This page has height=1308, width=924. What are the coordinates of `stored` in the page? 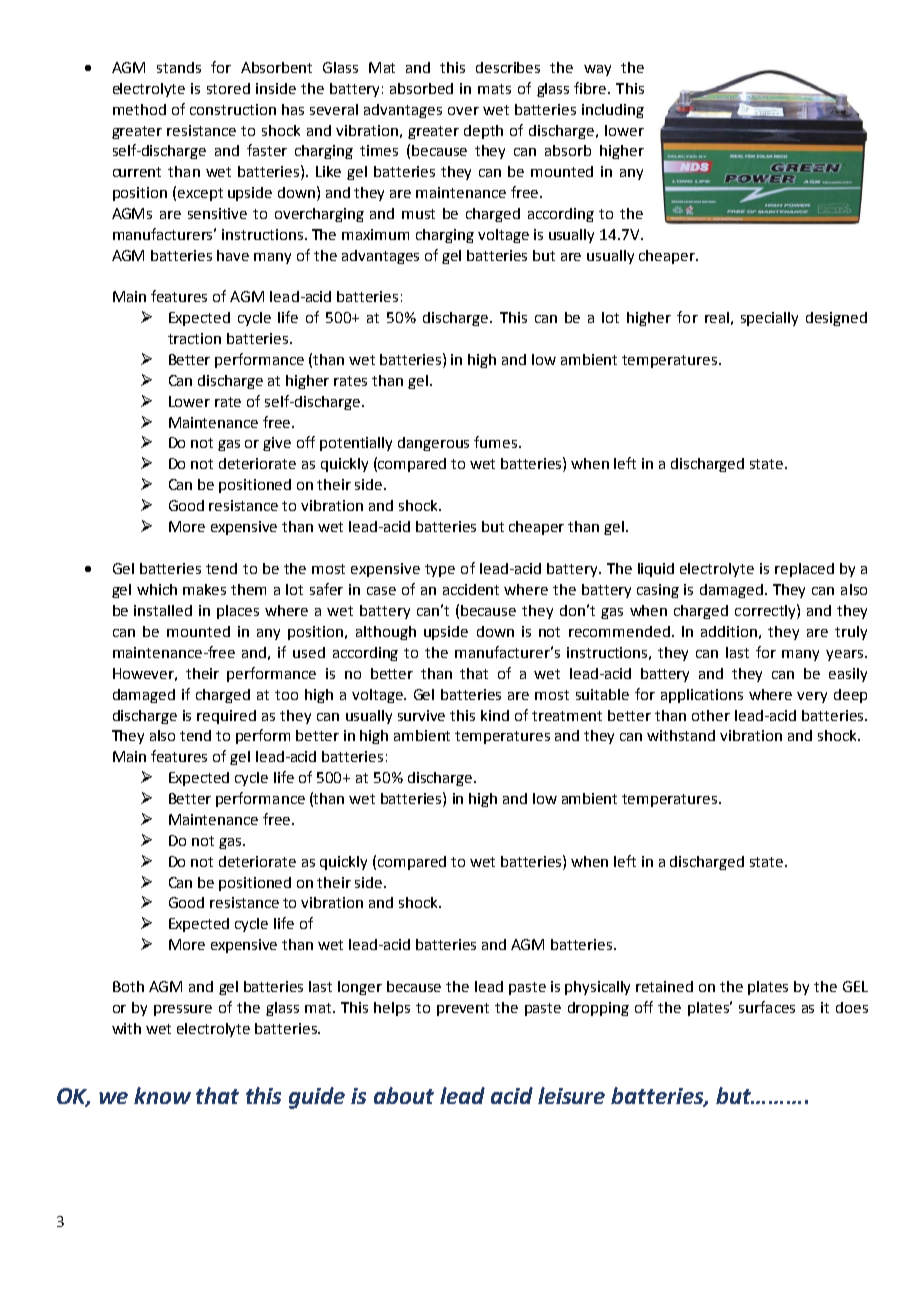 It's located at (228, 88).
